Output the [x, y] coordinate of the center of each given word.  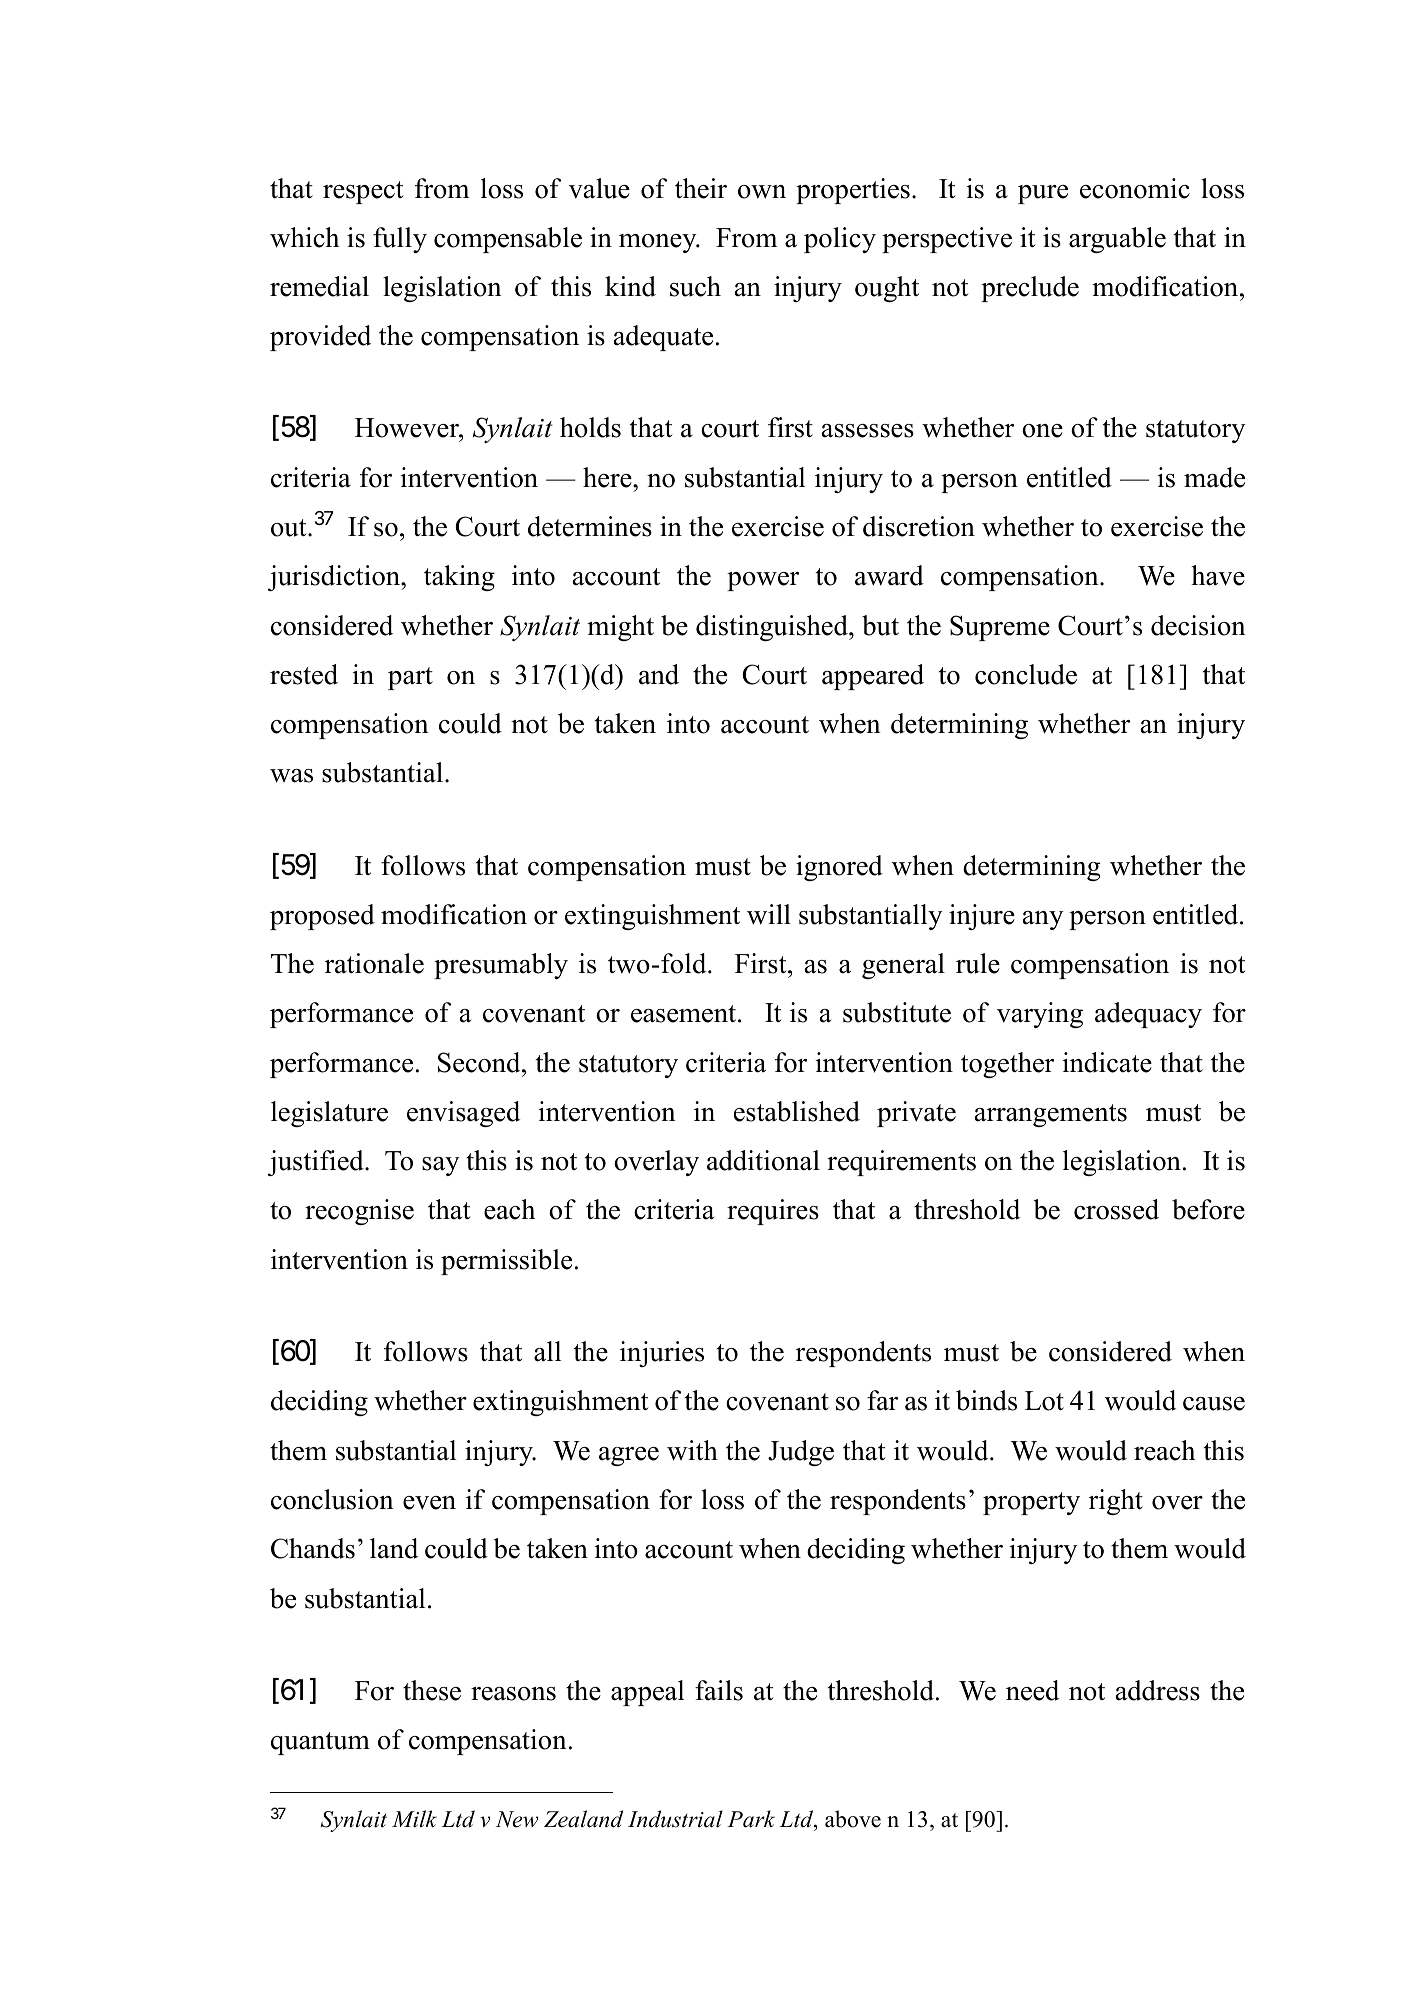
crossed [1116, 1209]
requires [773, 1212]
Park [751, 1819]
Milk [414, 1819]
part [410, 678]
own [762, 192]
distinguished [773, 628]
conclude [1026, 674]
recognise [359, 1212]
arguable [1117, 240]
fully [400, 240]
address [1158, 1690]
